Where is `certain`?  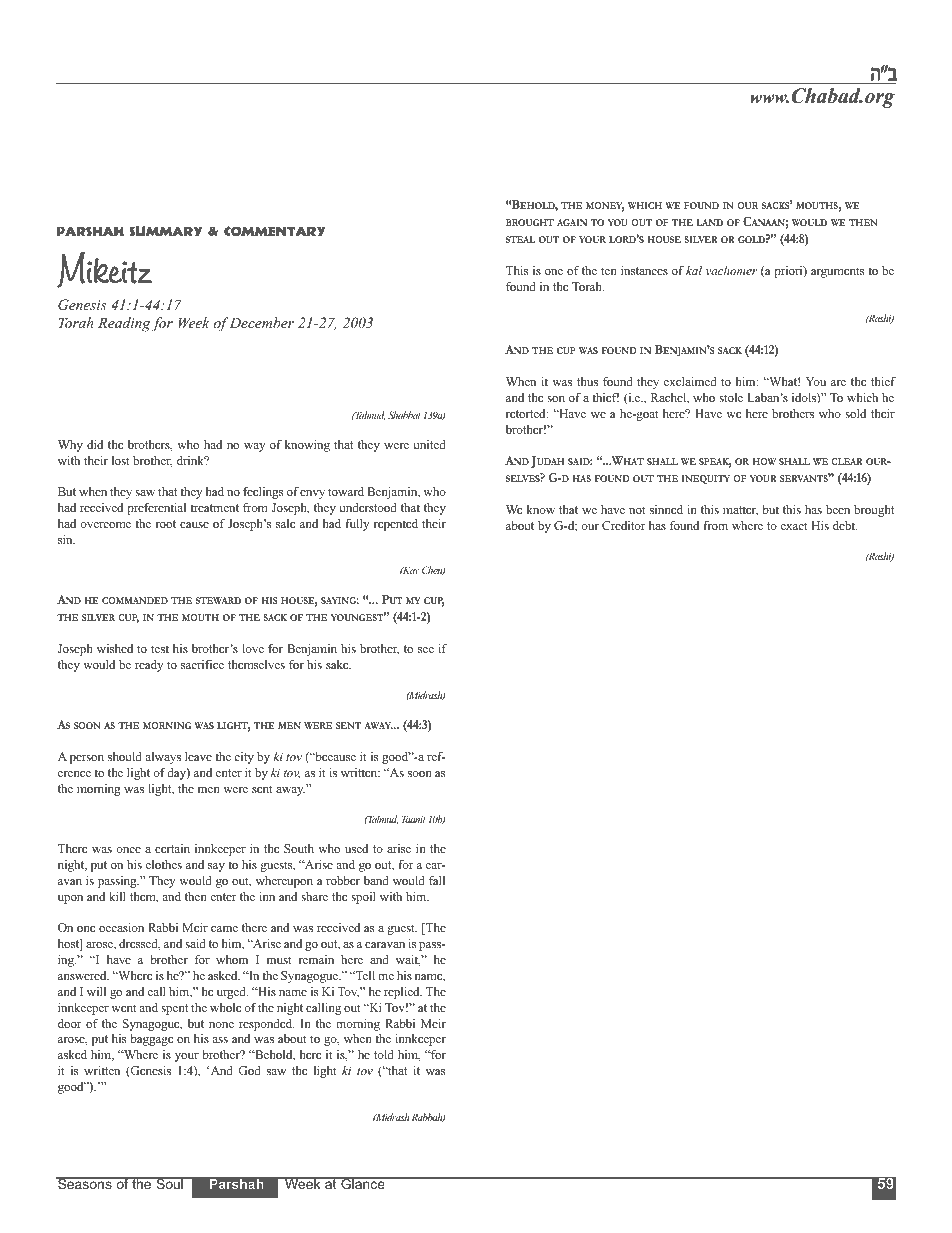 certain is located at coordinates (172, 848).
